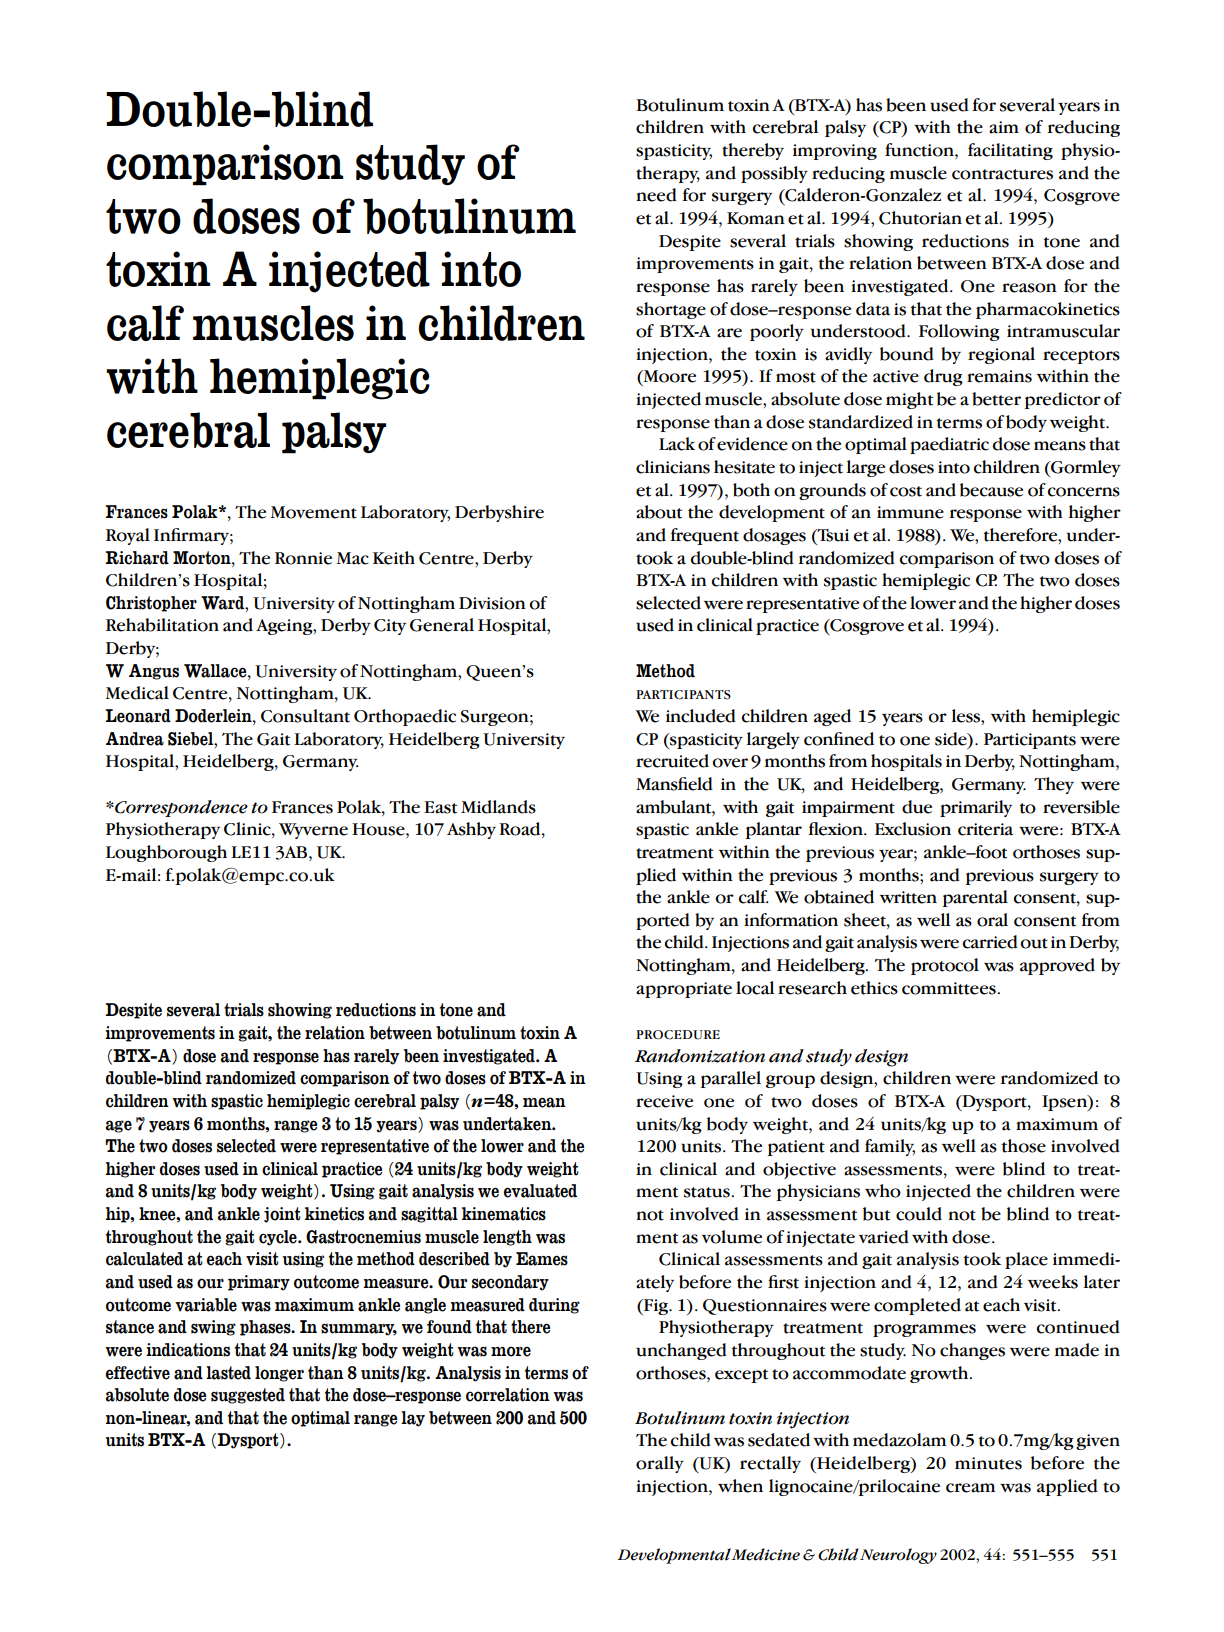 This screenshot has height=1632, width=1224. Describe the element at coordinates (656, 195) in the screenshot. I see `need` at that location.
